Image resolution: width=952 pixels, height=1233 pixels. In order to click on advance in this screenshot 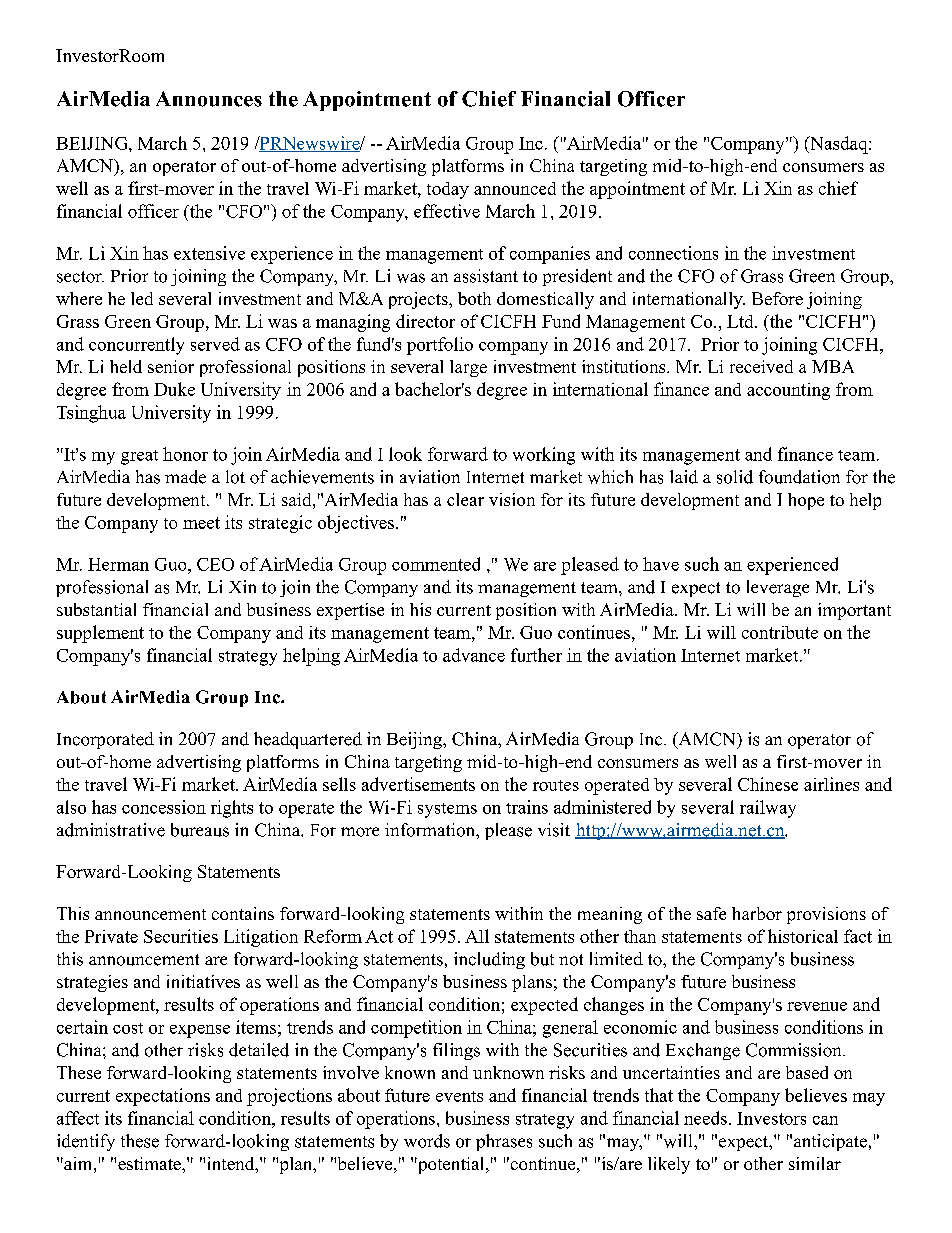, I will do `click(474, 655)`.
